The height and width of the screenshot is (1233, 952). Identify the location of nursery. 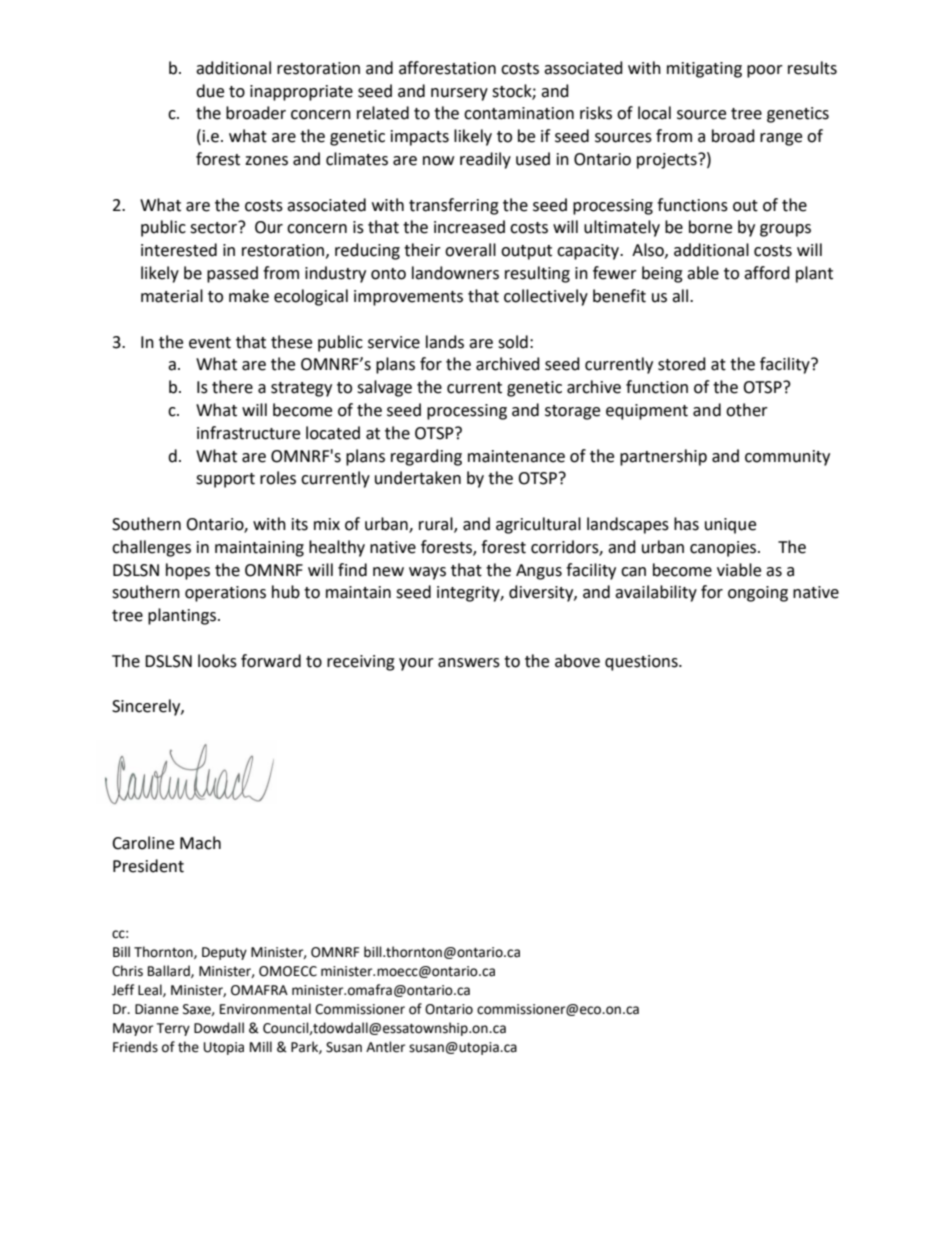
(459, 94).
